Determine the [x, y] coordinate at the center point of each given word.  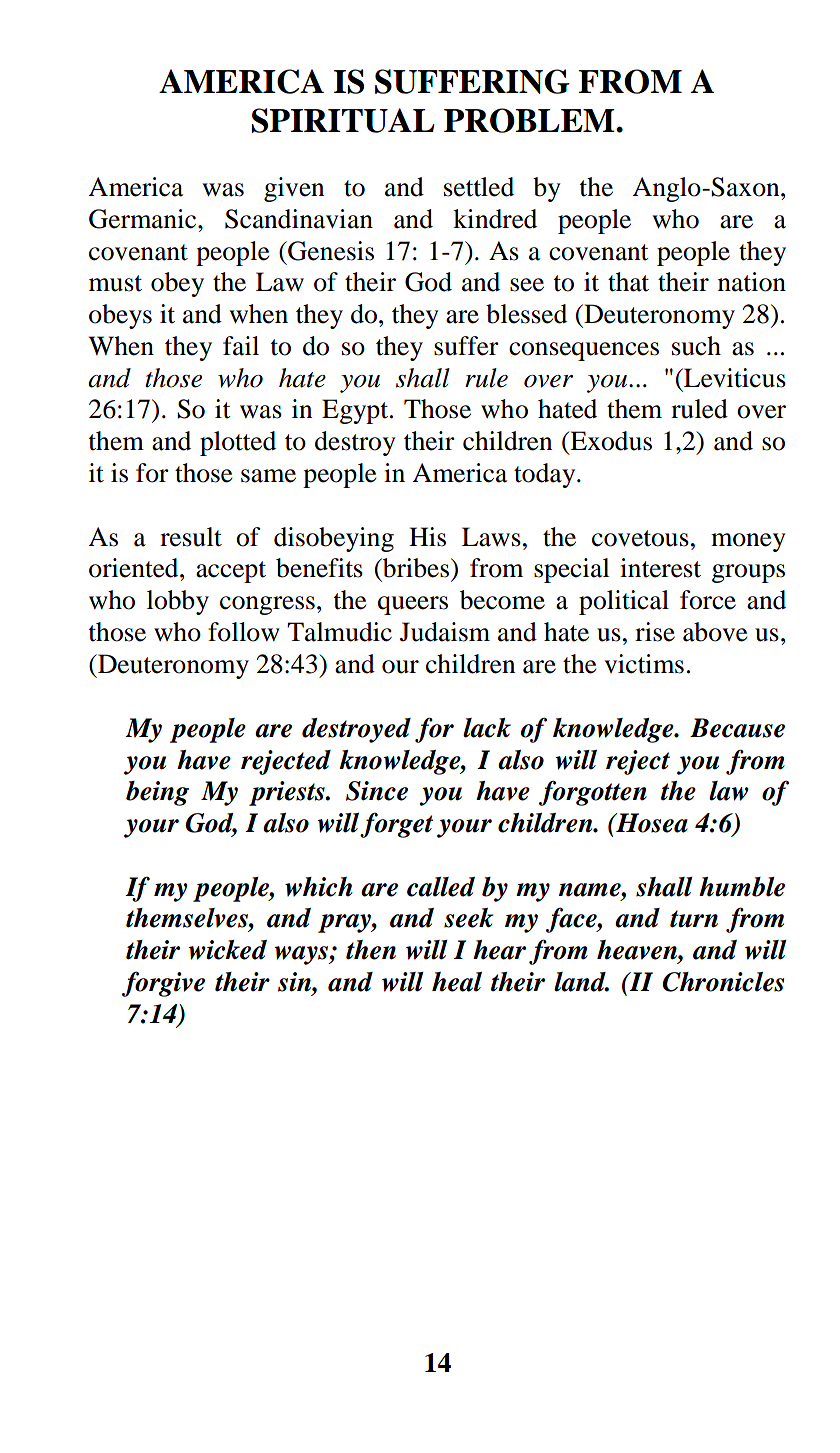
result [191, 537]
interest [660, 568]
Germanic [144, 219]
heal [457, 982]
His [427, 537]
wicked [227, 950]
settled [479, 187]
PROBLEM [530, 120]
